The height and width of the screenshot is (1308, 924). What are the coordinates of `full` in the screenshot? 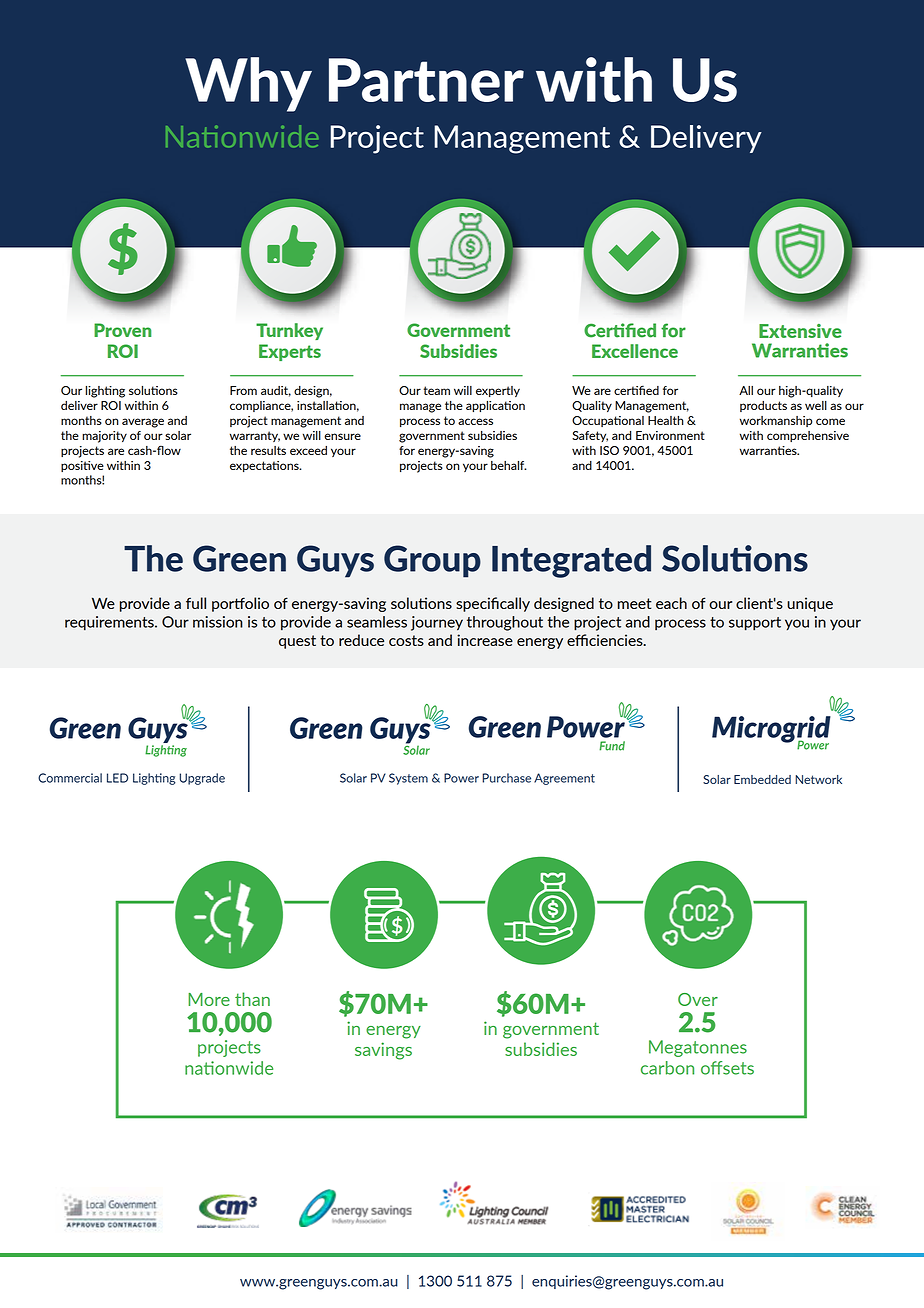 It's located at (196, 603).
